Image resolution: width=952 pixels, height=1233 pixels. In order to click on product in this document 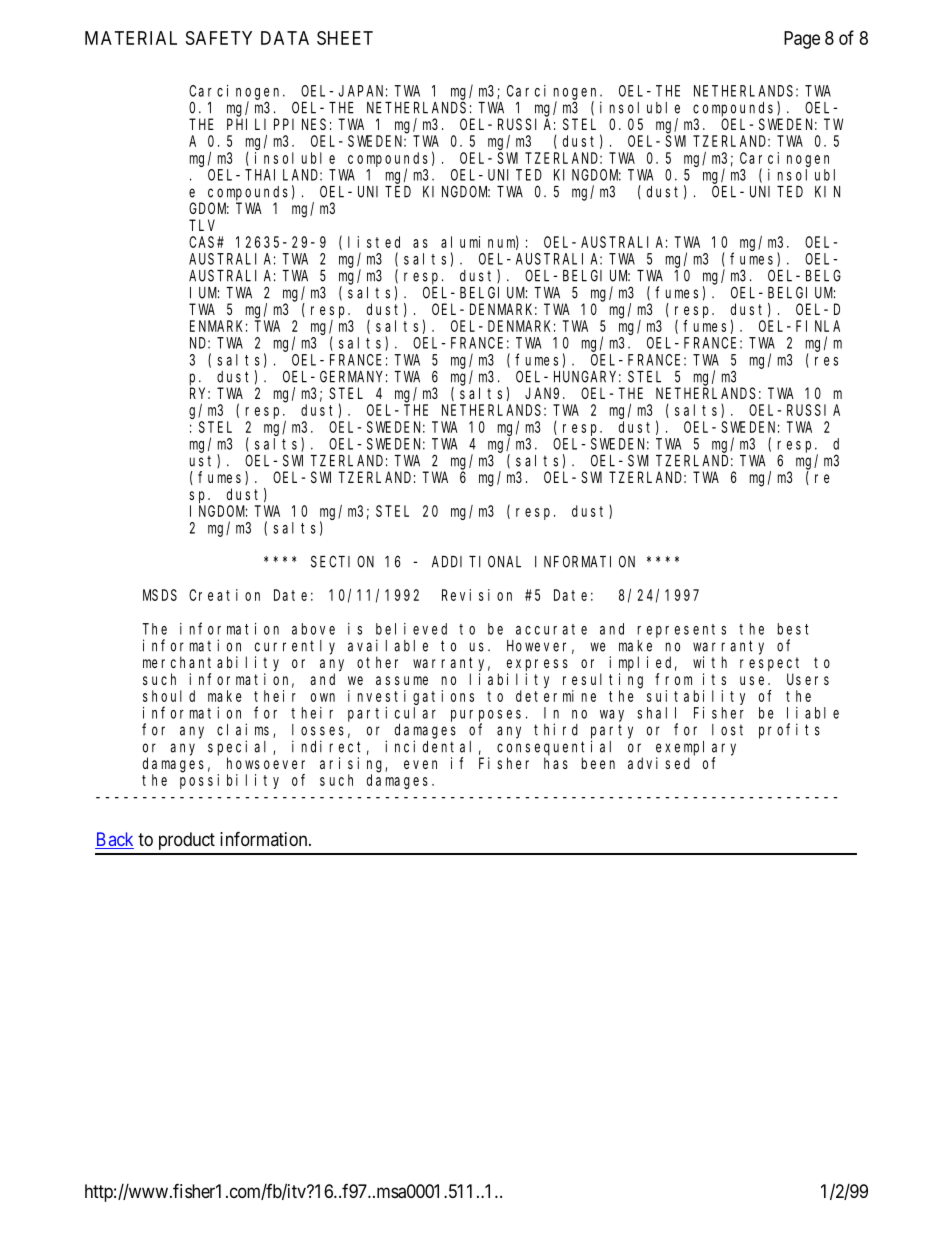, I will do `click(187, 841)`.
